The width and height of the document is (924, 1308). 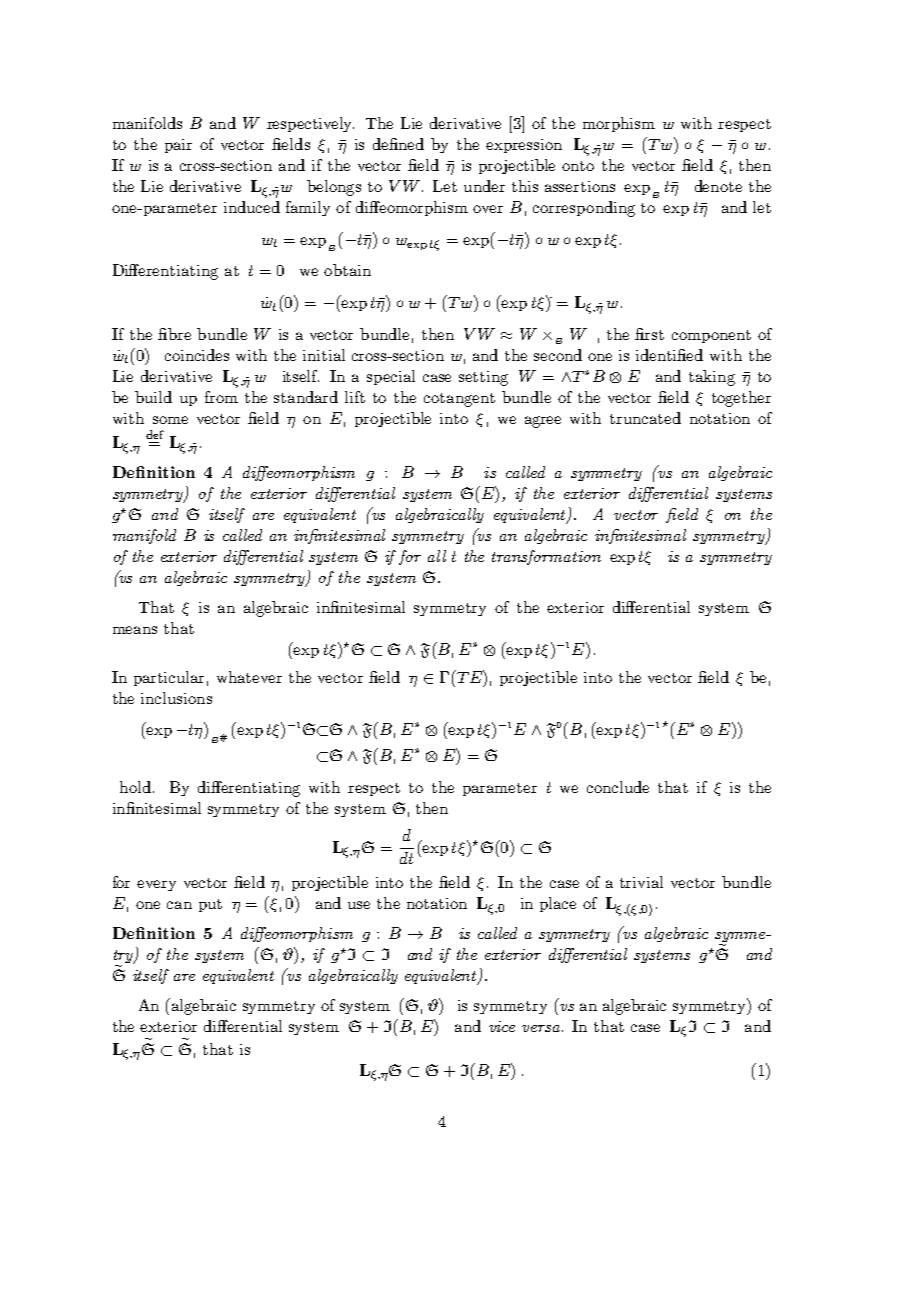 I want to click on put, so click(x=210, y=905).
